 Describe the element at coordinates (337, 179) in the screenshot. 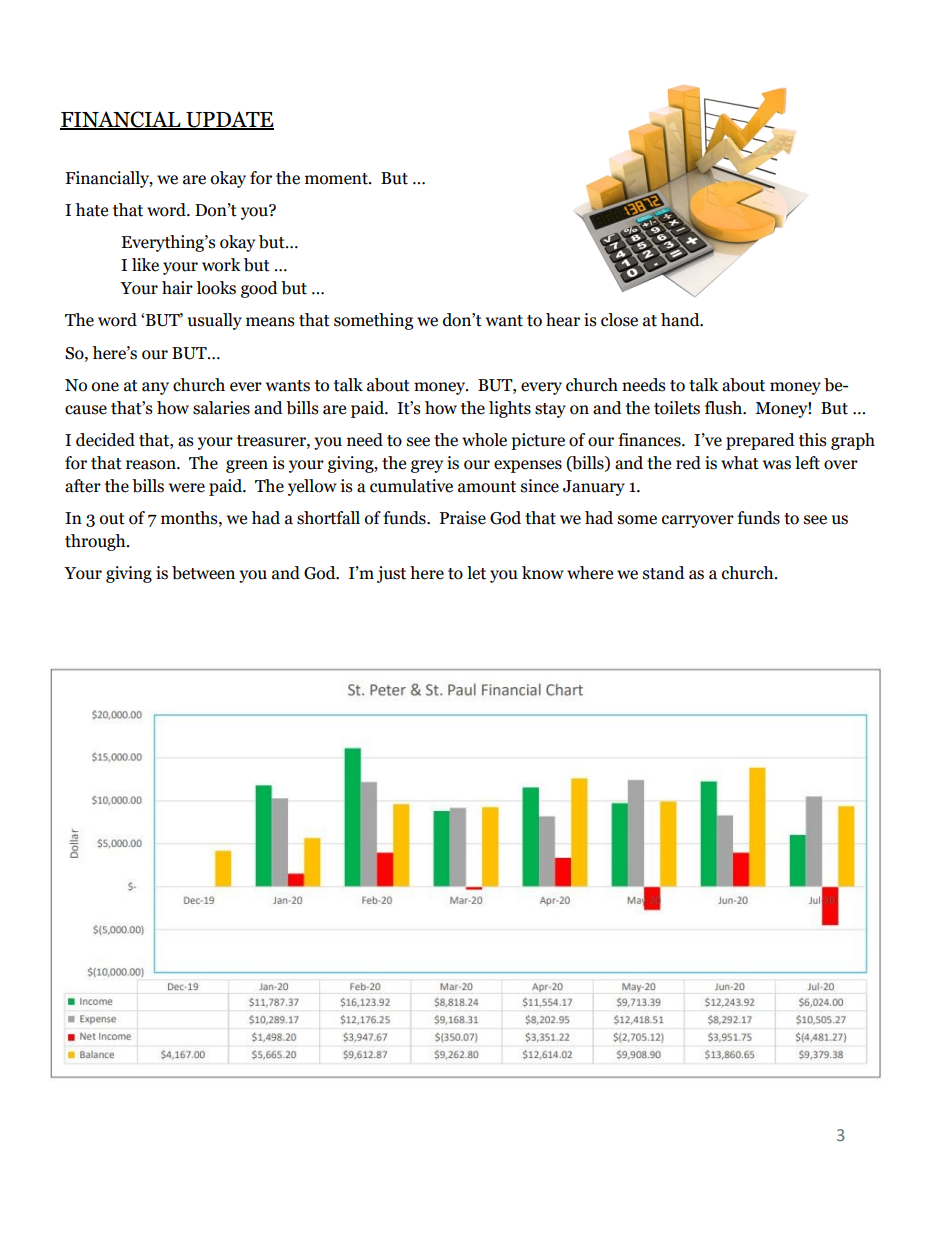

I see `moment` at that location.
